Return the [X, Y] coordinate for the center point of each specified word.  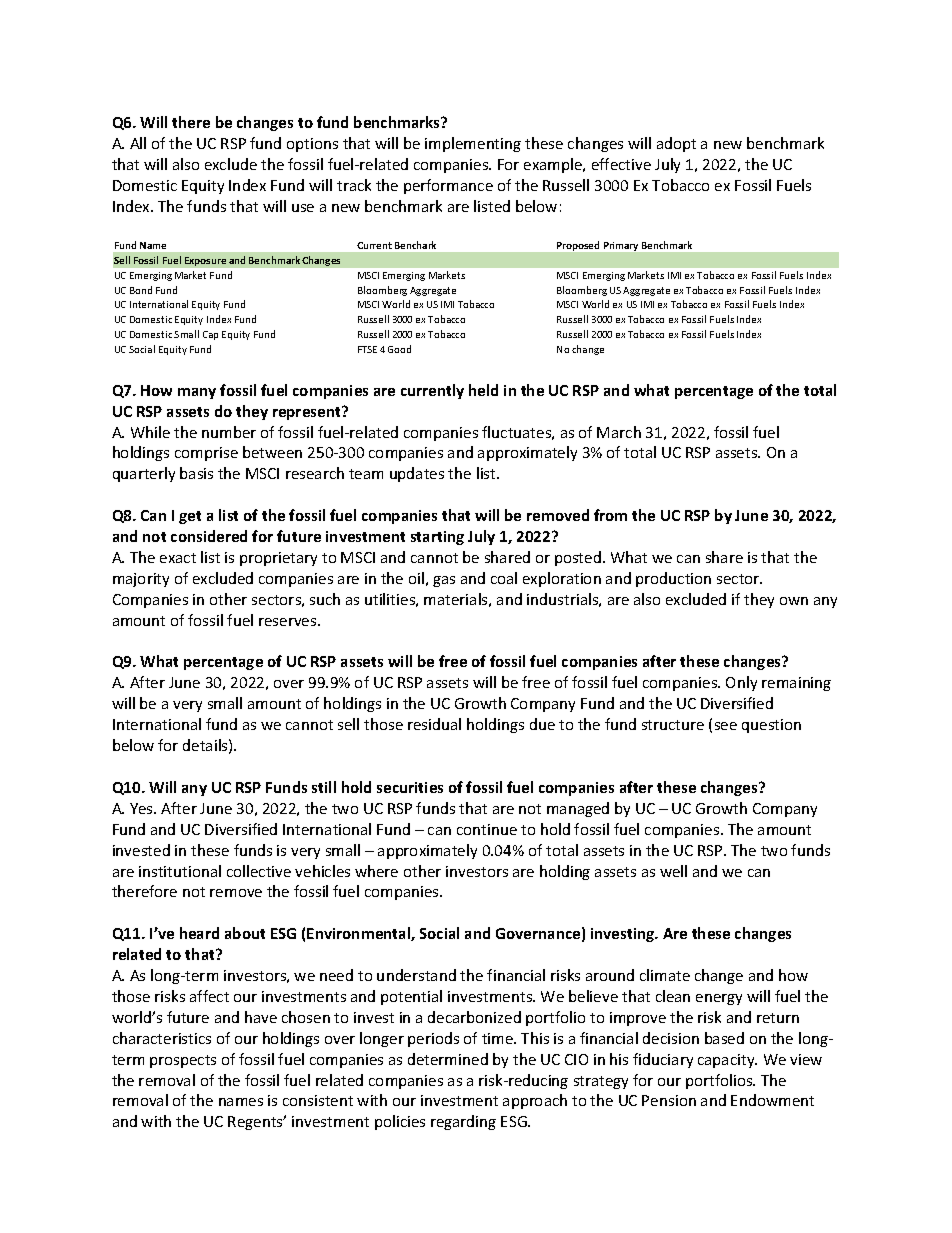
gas [444, 581]
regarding [463, 1122]
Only [741, 683]
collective [259, 871]
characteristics [162, 1038]
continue [487, 829]
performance [448, 186]
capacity [727, 1061]
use [303, 208]
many [197, 393]
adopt [676, 144]
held [483, 390]
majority [141, 580]
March [619, 432]
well [673, 871]
